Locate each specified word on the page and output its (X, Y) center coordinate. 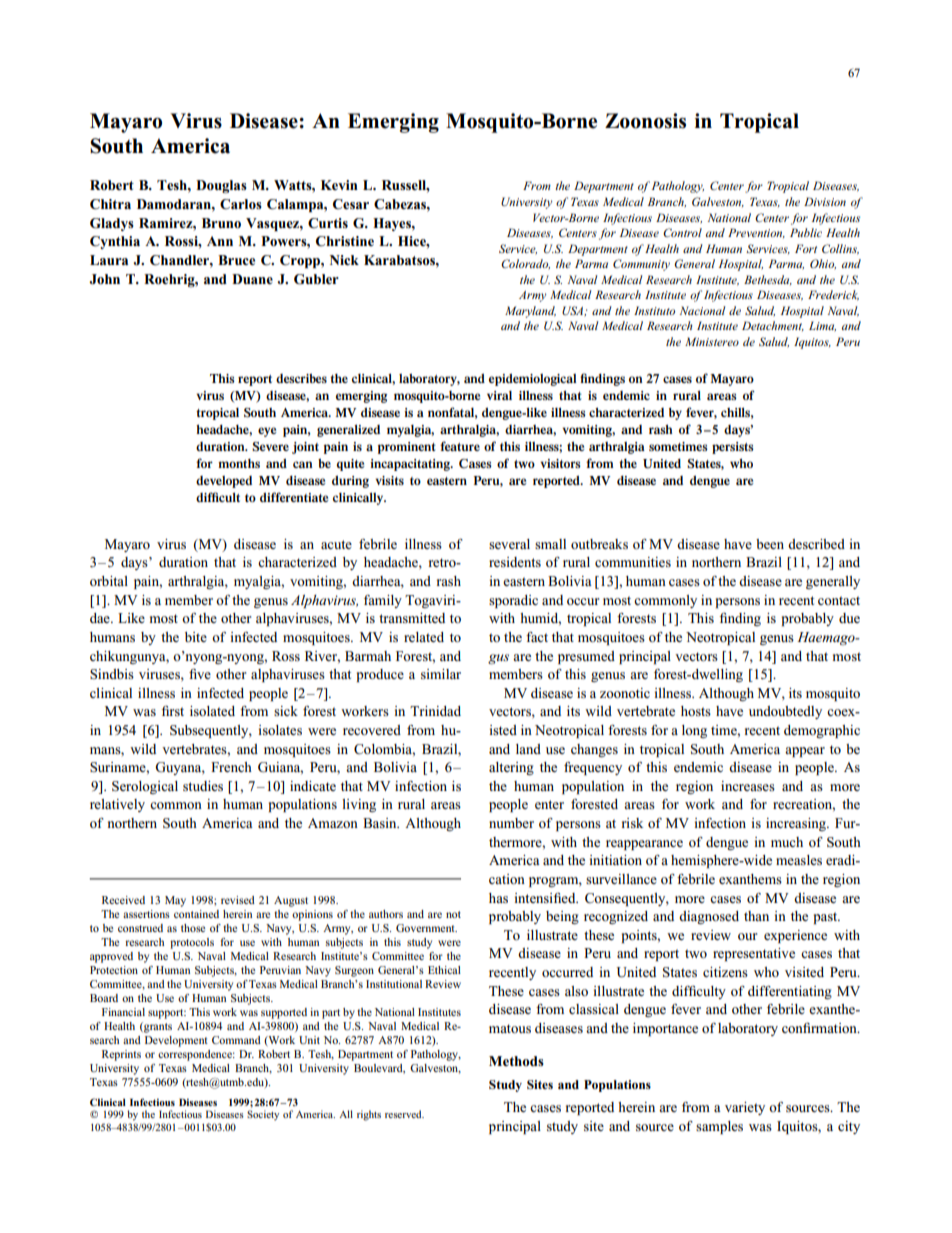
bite (196, 637)
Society (263, 1115)
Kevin (339, 185)
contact (839, 600)
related (424, 637)
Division (825, 201)
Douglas (221, 187)
